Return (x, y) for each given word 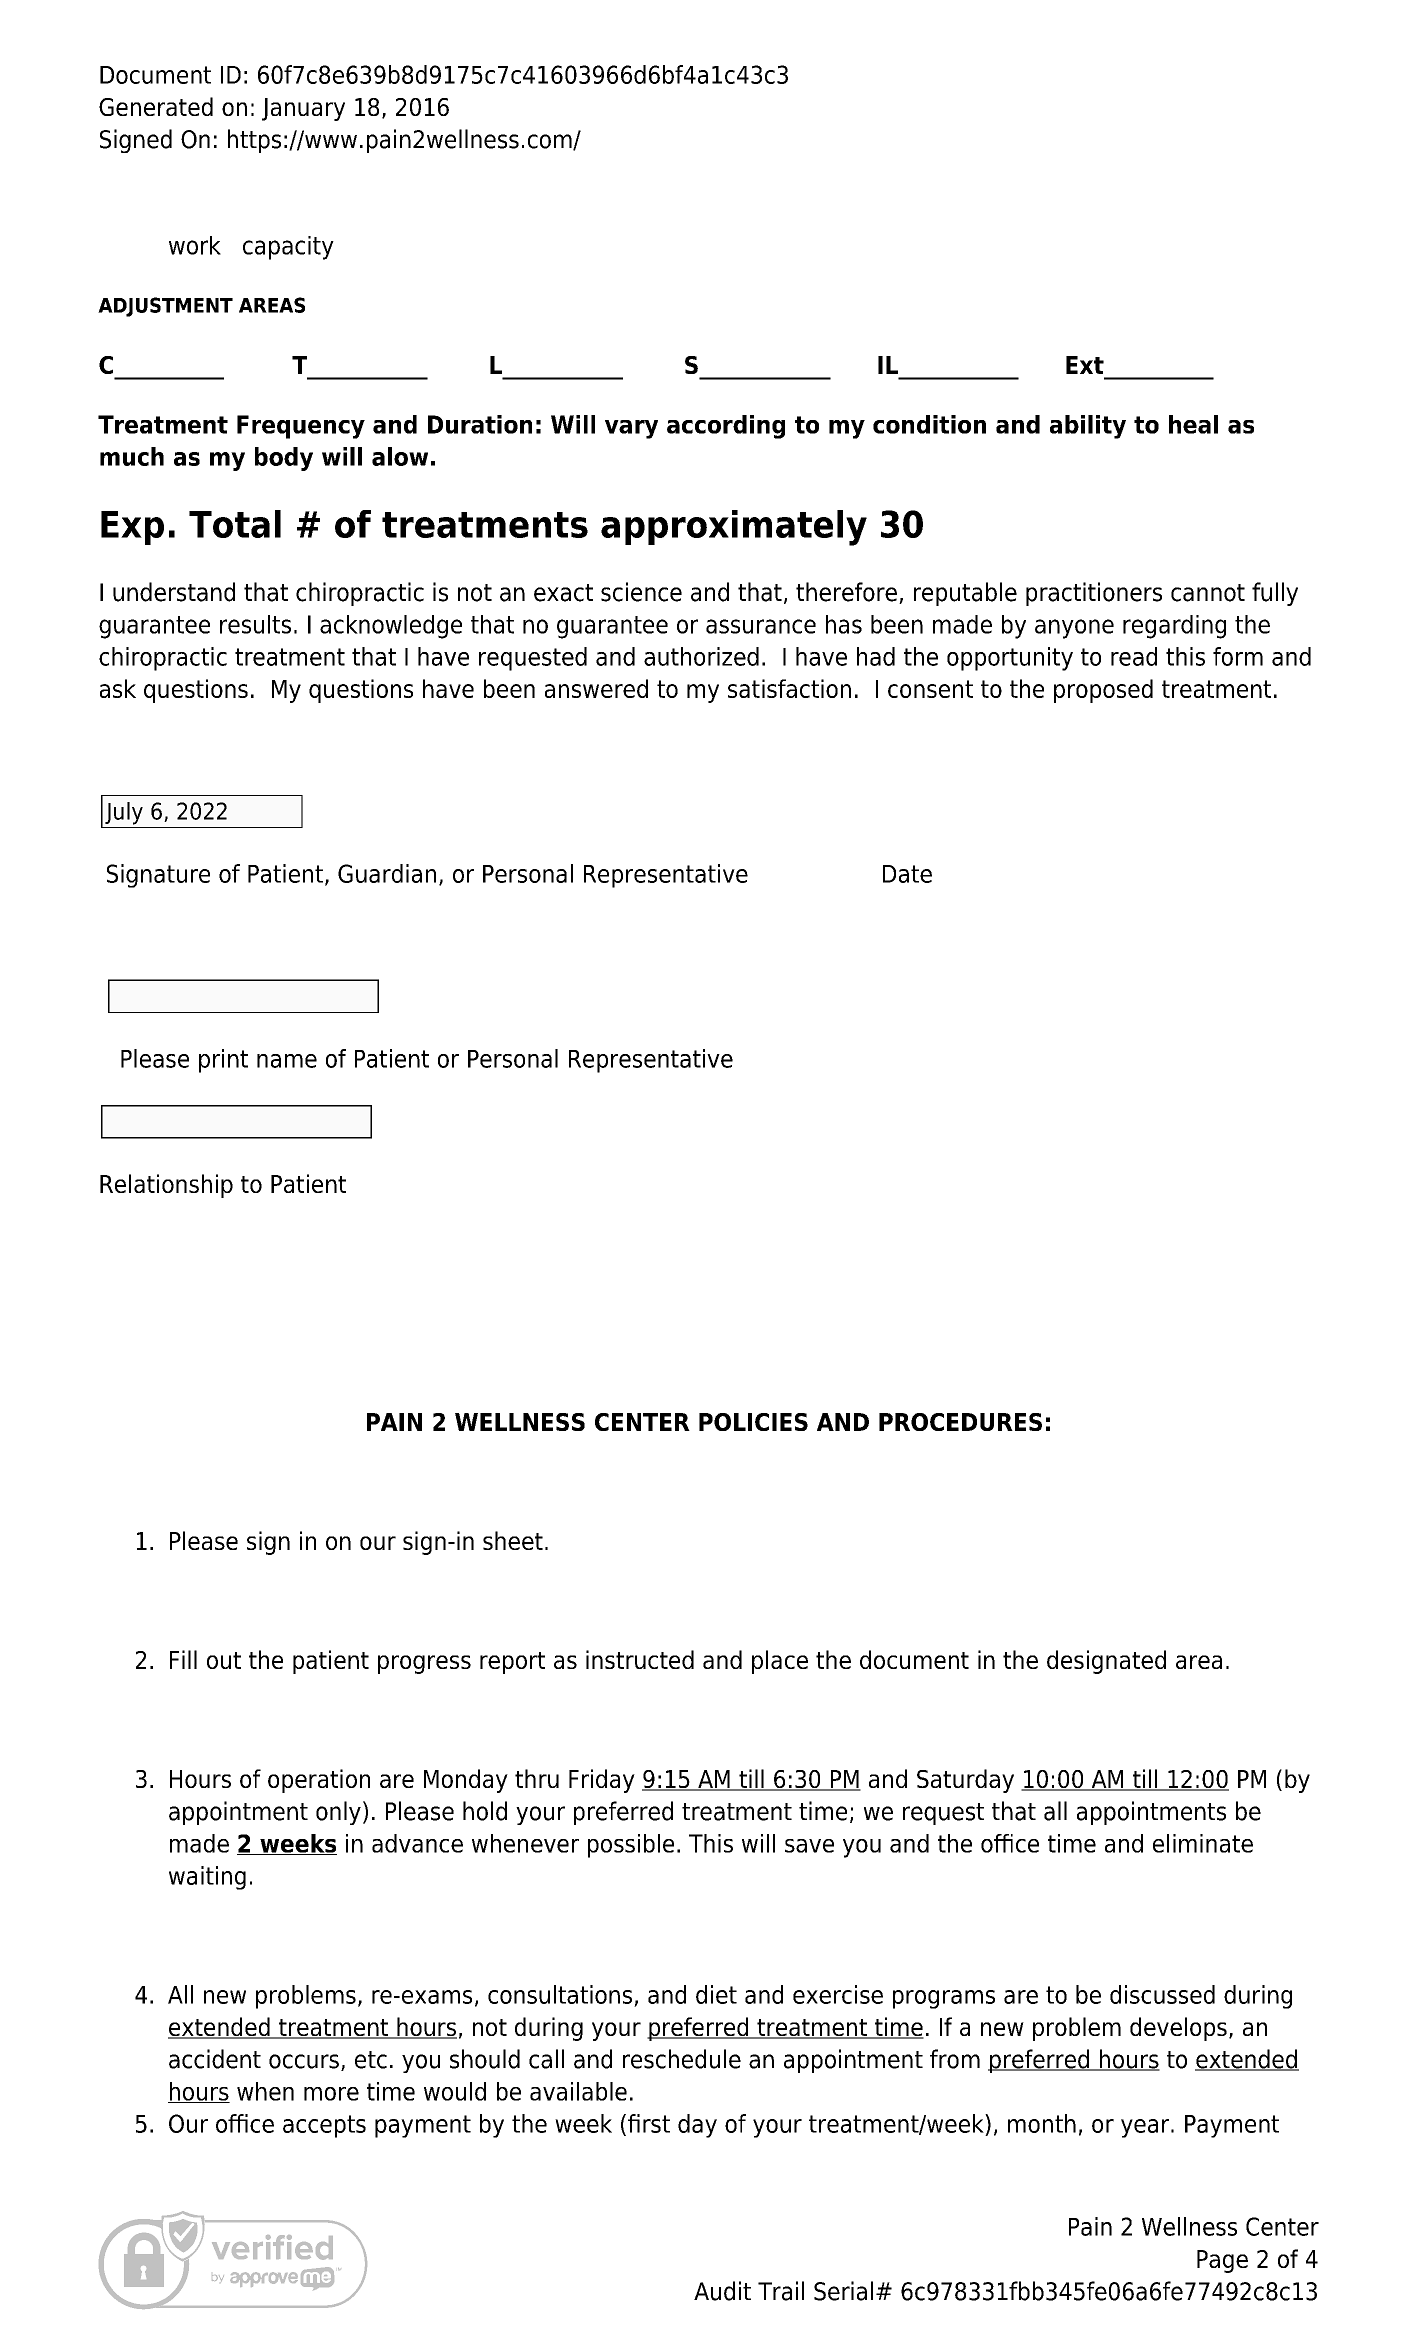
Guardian (387, 873)
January (303, 109)
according (726, 427)
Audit (722, 2291)
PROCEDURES (960, 1422)
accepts (324, 2126)
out (224, 1660)
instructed (640, 1659)
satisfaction (789, 688)
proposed (1103, 691)
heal (1193, 424)
